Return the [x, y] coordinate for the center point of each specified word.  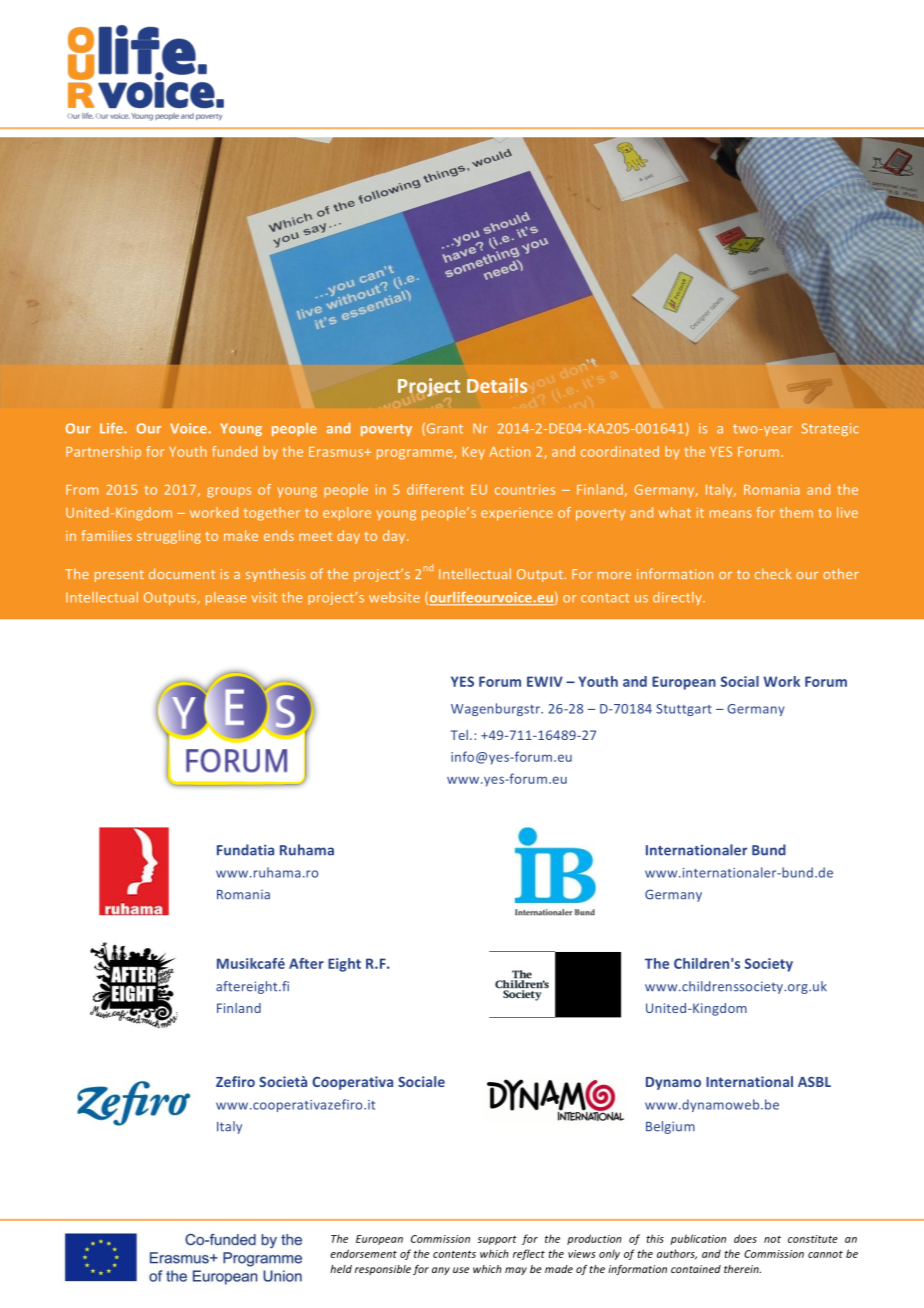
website [394, 597]
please [226, 598]
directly [678, 598]
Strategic [830, 429]
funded [234, 451]
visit [264, 597]
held [341, 1269]
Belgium [670, 1127]
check [773, 573]
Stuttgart [684, 710]
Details [497, 385]
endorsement [363, 1253]
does [745, 1238]
